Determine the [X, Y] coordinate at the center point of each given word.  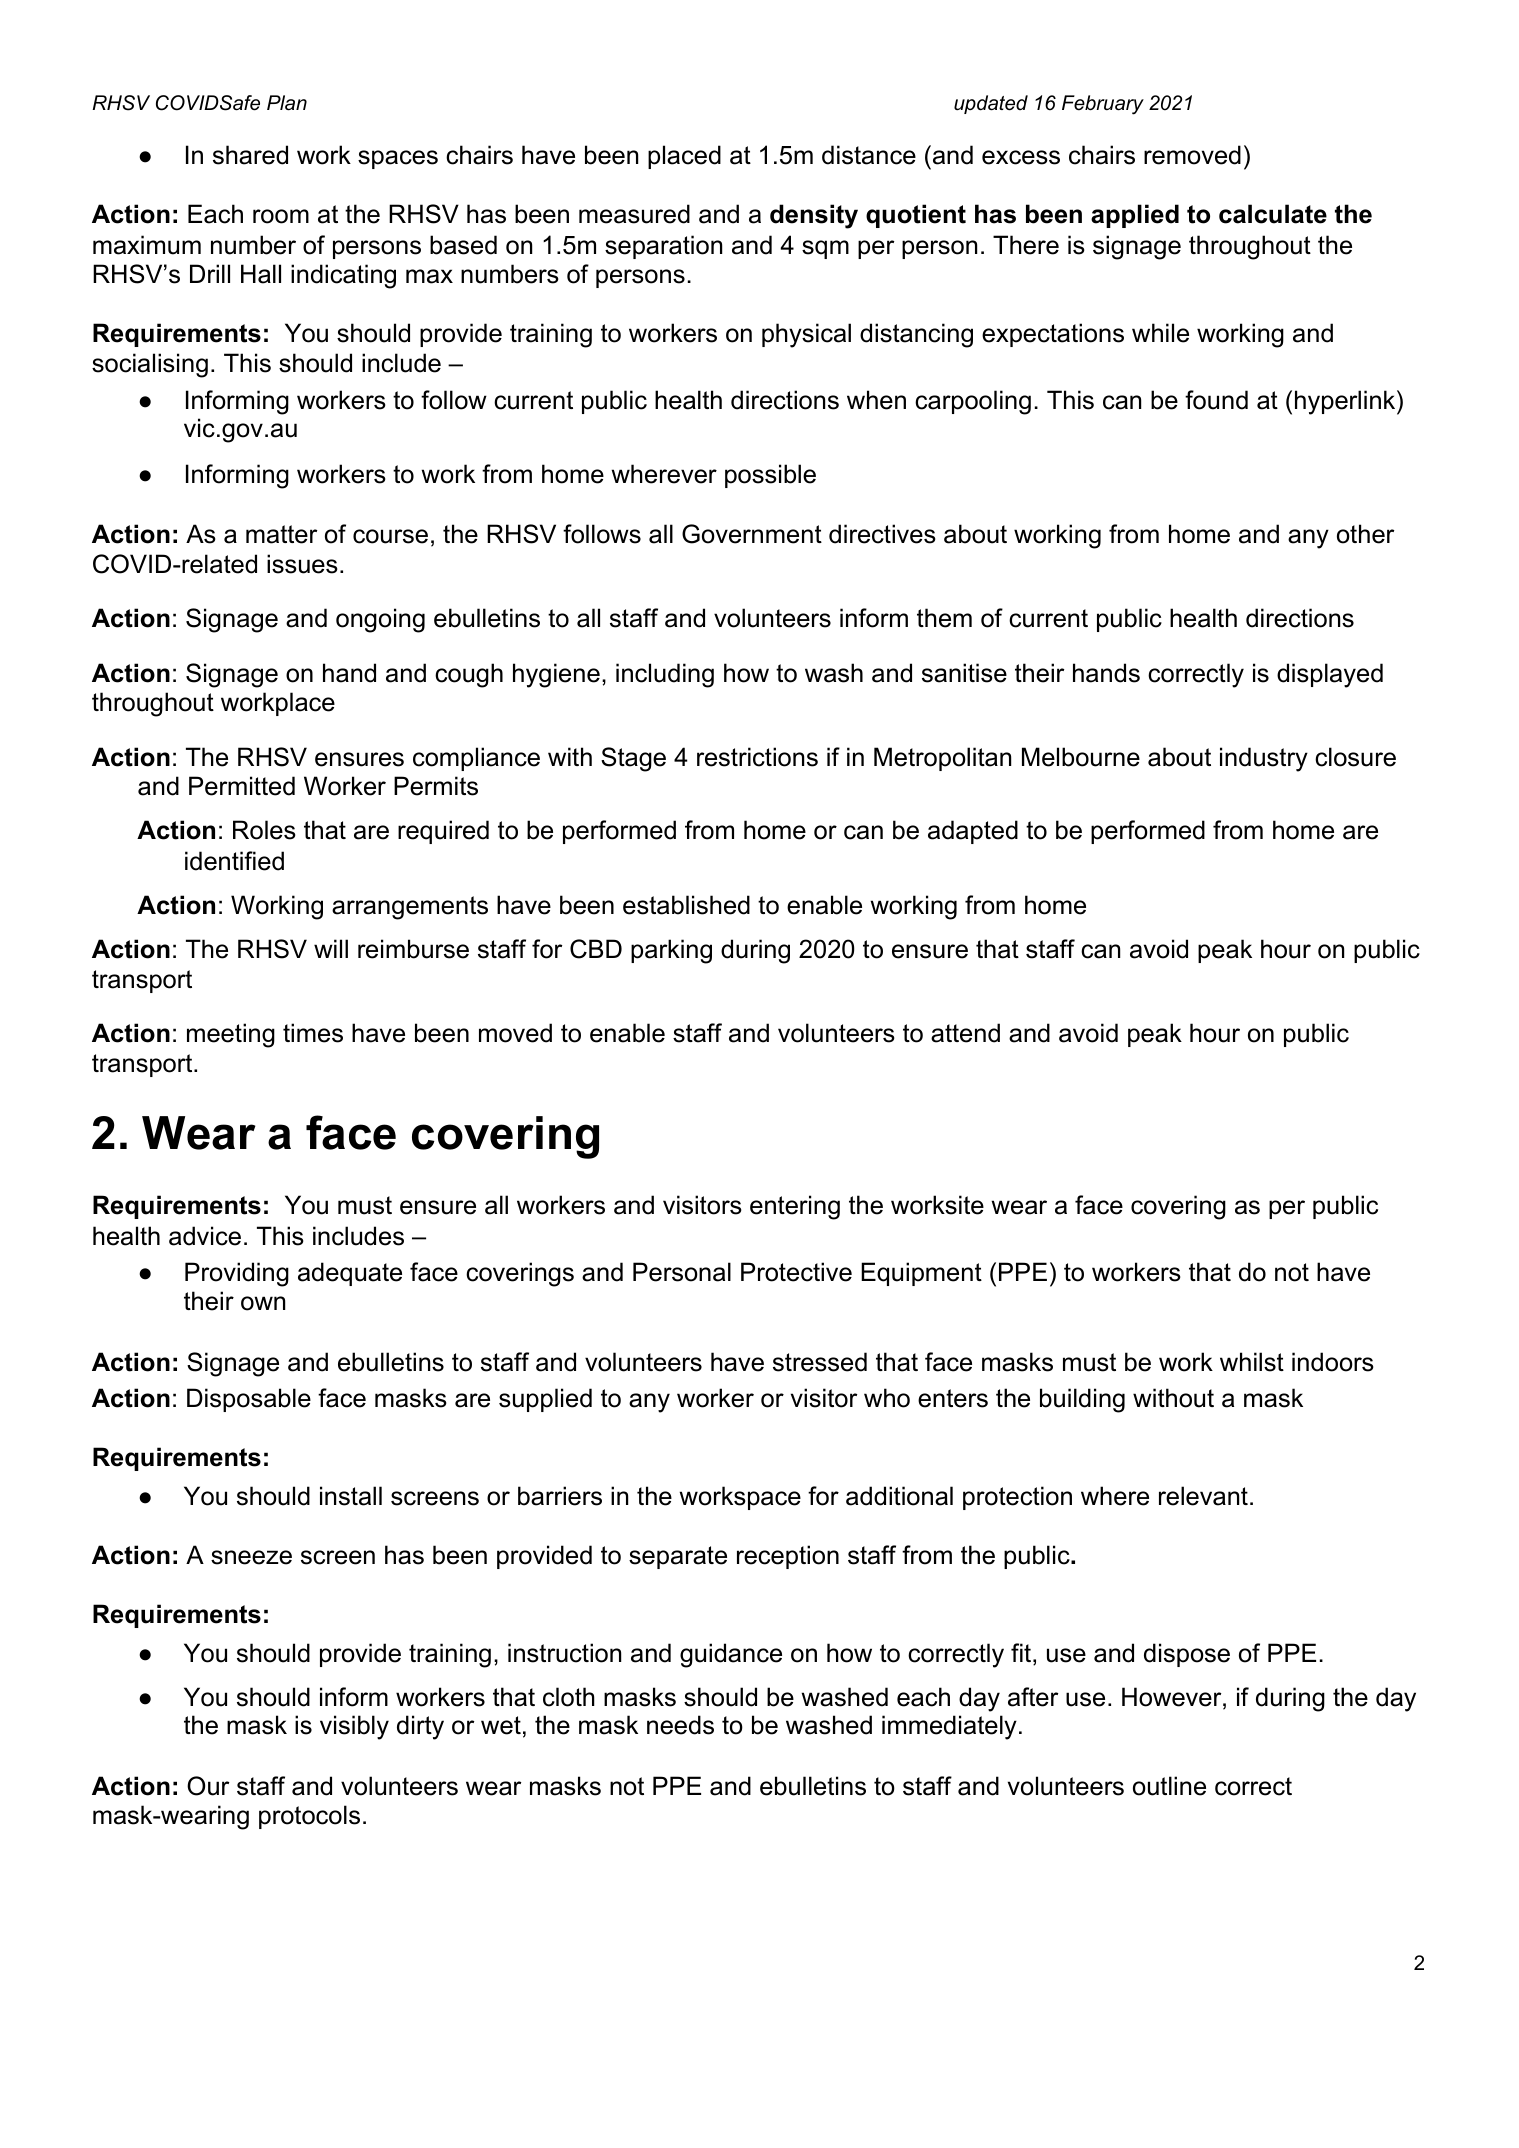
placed [684, 157]
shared [250, 155]
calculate [1273, 214]
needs [680, 1725]
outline [1169, 1786]
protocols [309, 1817]
